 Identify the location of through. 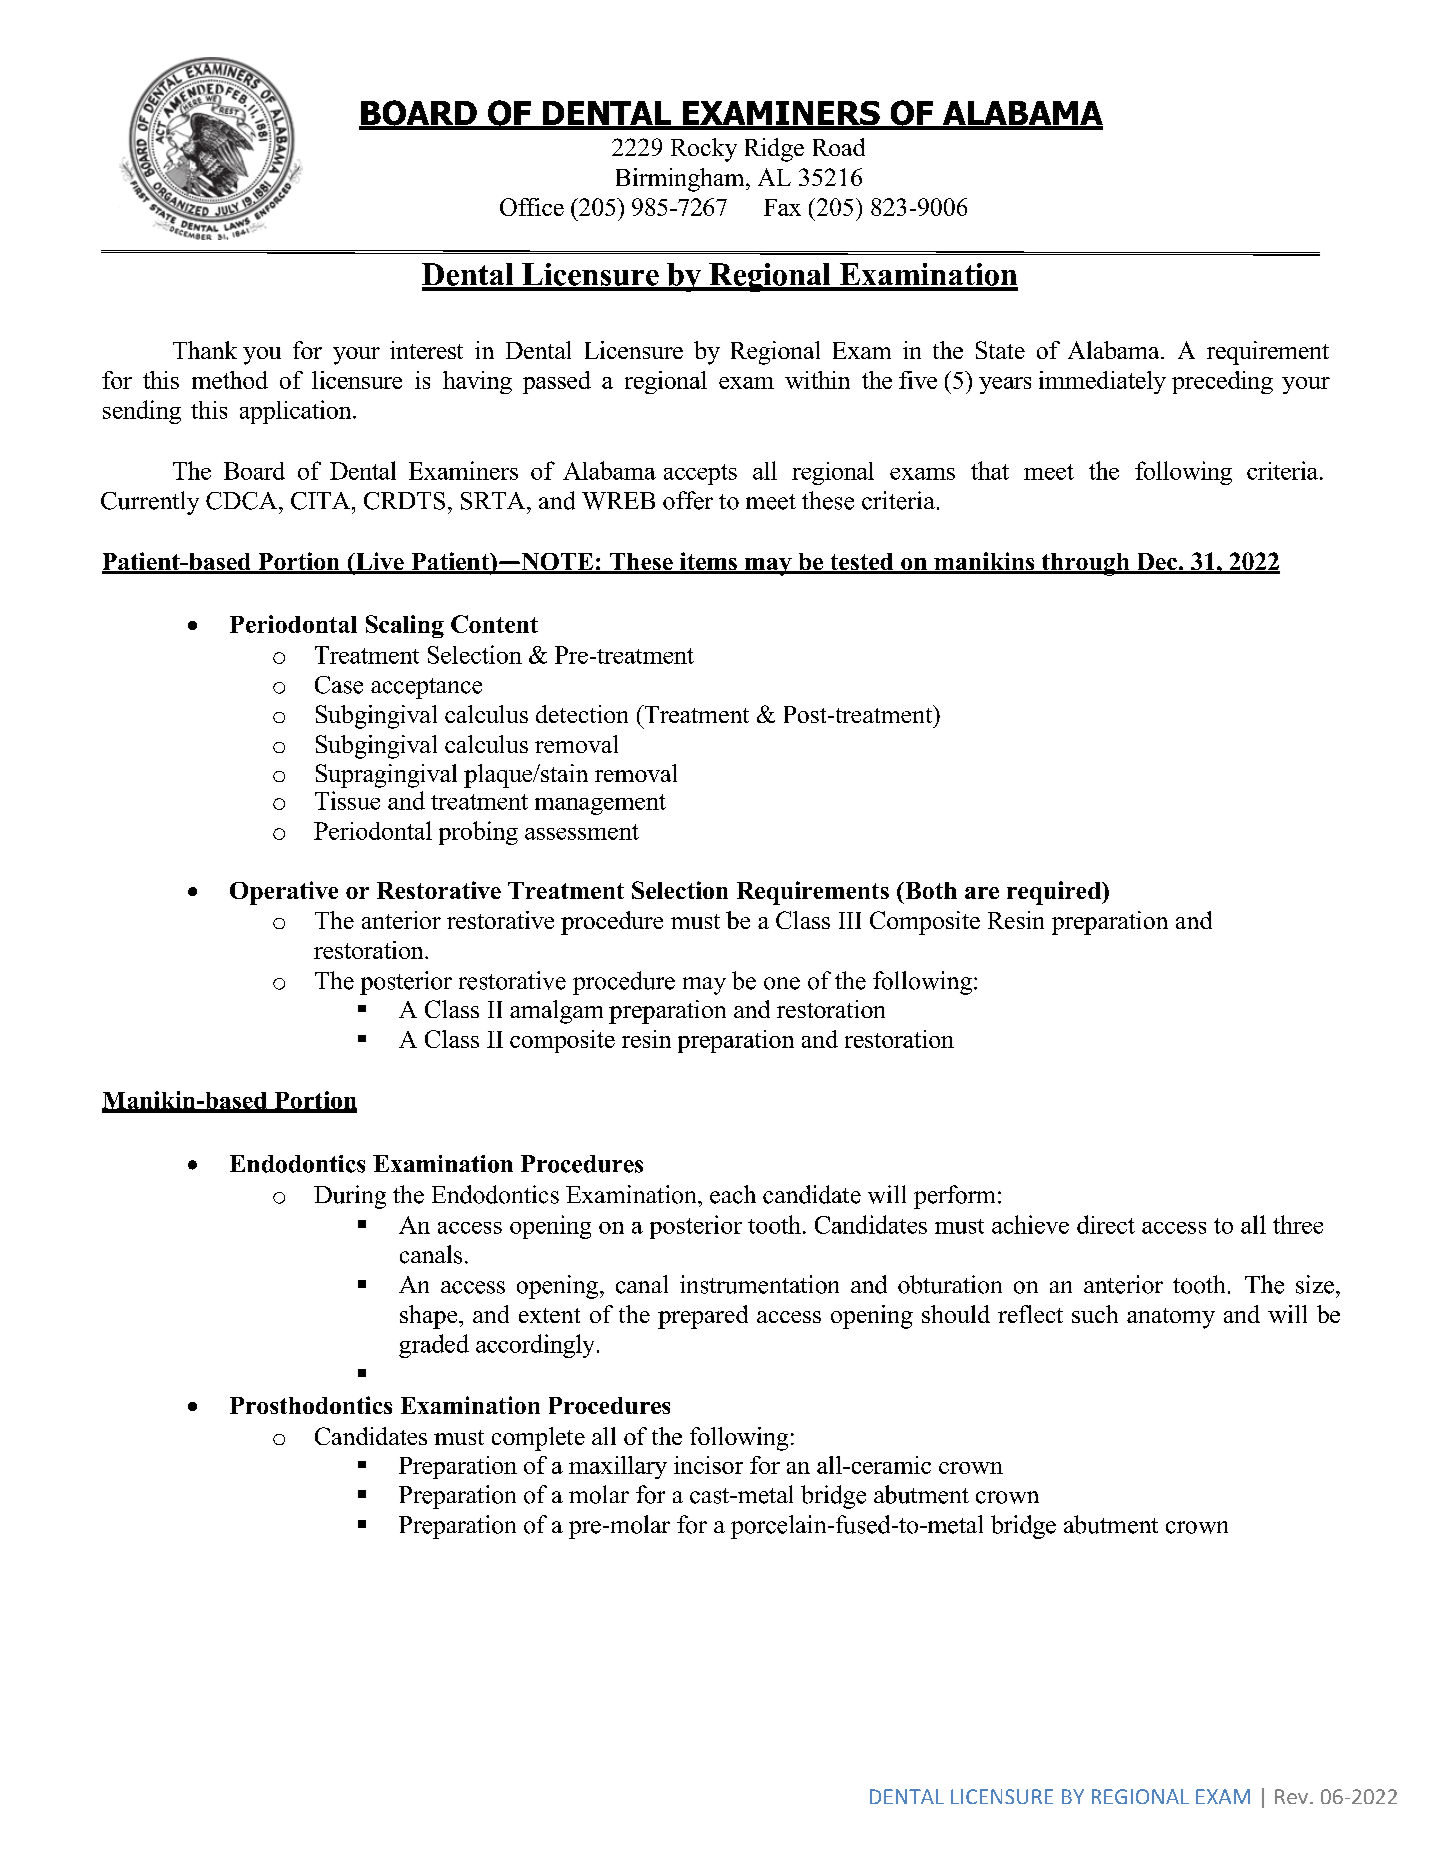
(1085, 564).
